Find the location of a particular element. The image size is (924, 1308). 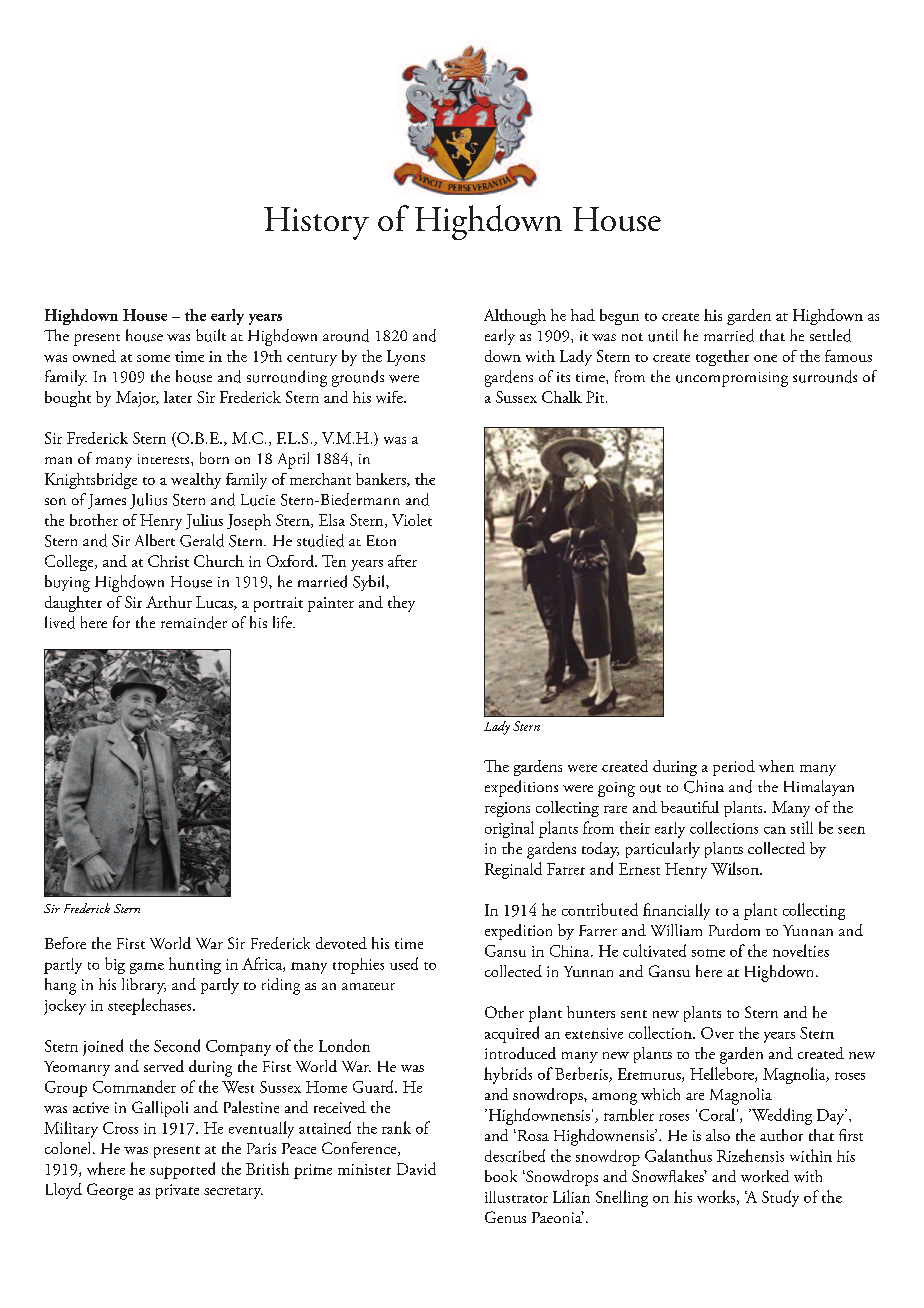

used is located at coordinates (404, 963).
